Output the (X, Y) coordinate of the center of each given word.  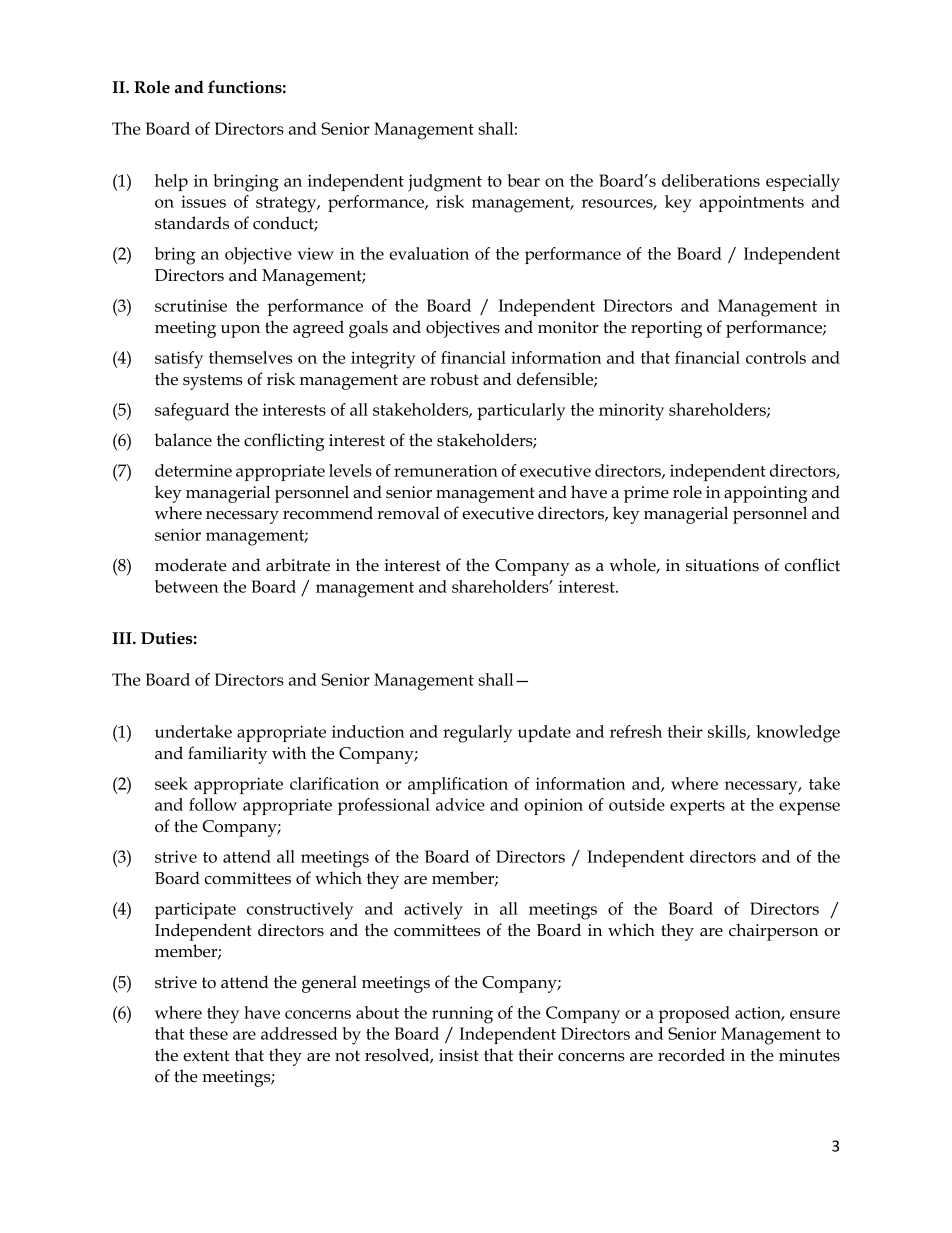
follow (213, 804)
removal (408, 513)
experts (697, 807)
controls (776, 357)
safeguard (192, 412)
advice (460, 804)
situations (722, 565)
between (187, 586)
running (462, 1015)
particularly (521, 412)
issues (203, 201)
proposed (694, 1014)
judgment (445, 183)
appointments (751, 204)
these (208, 1033)
